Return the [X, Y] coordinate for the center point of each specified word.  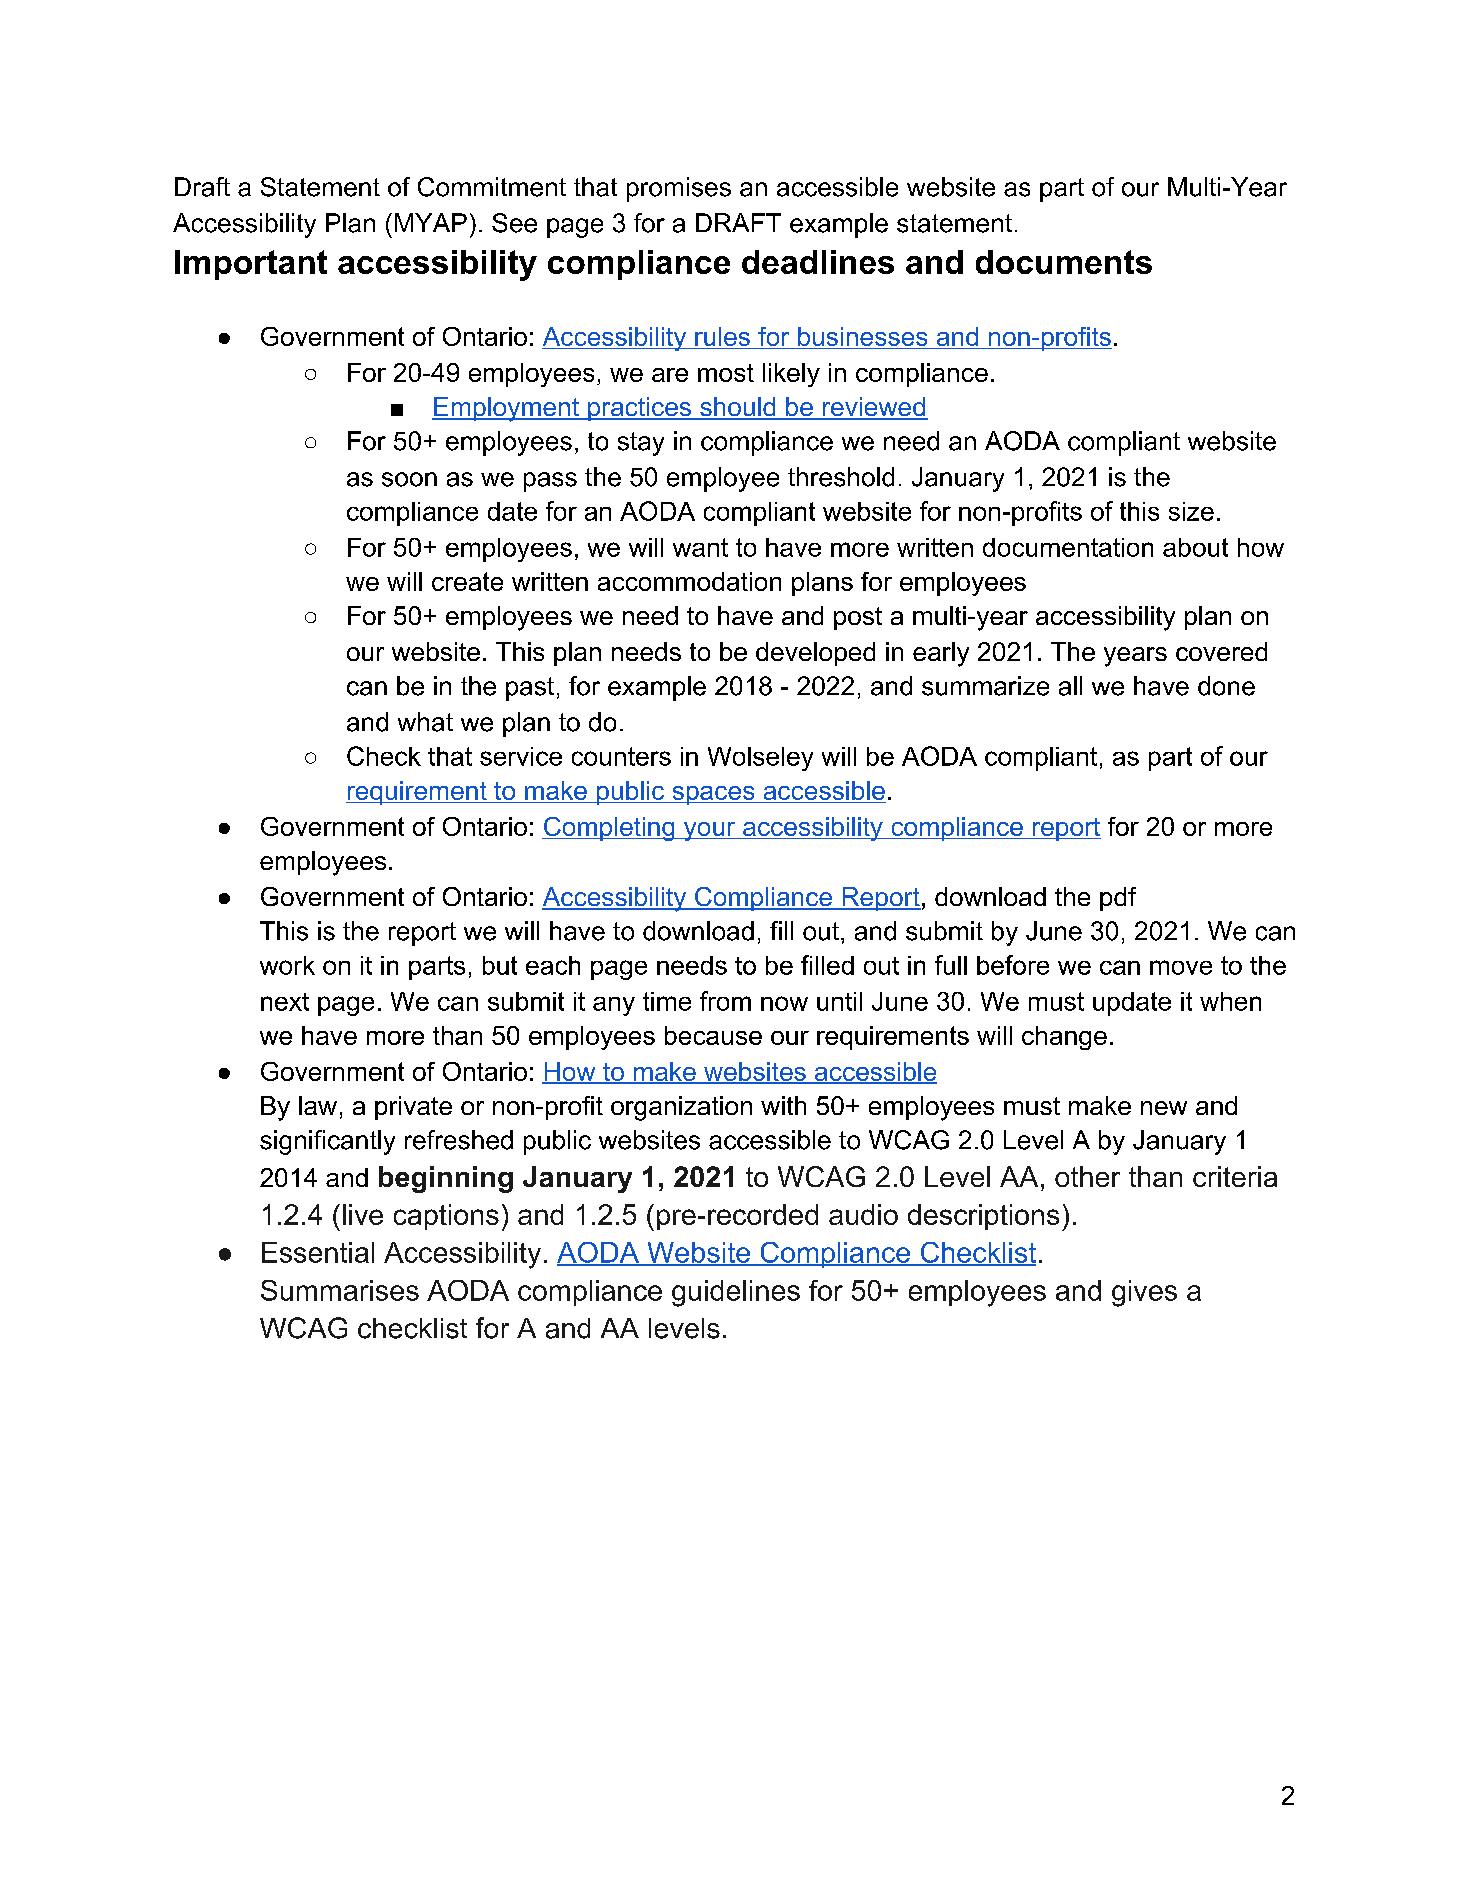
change [1064, 1038]
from [725, 1001]
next [285, 1002]
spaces [713, 795]
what [425, 722]
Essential [318, 1252]
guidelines [736, 1293]
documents [1064, 262]
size [1191, 511]
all [1070, 686]
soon [409, 479]
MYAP [431, 222]
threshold [841, 477]
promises [679, 189]
